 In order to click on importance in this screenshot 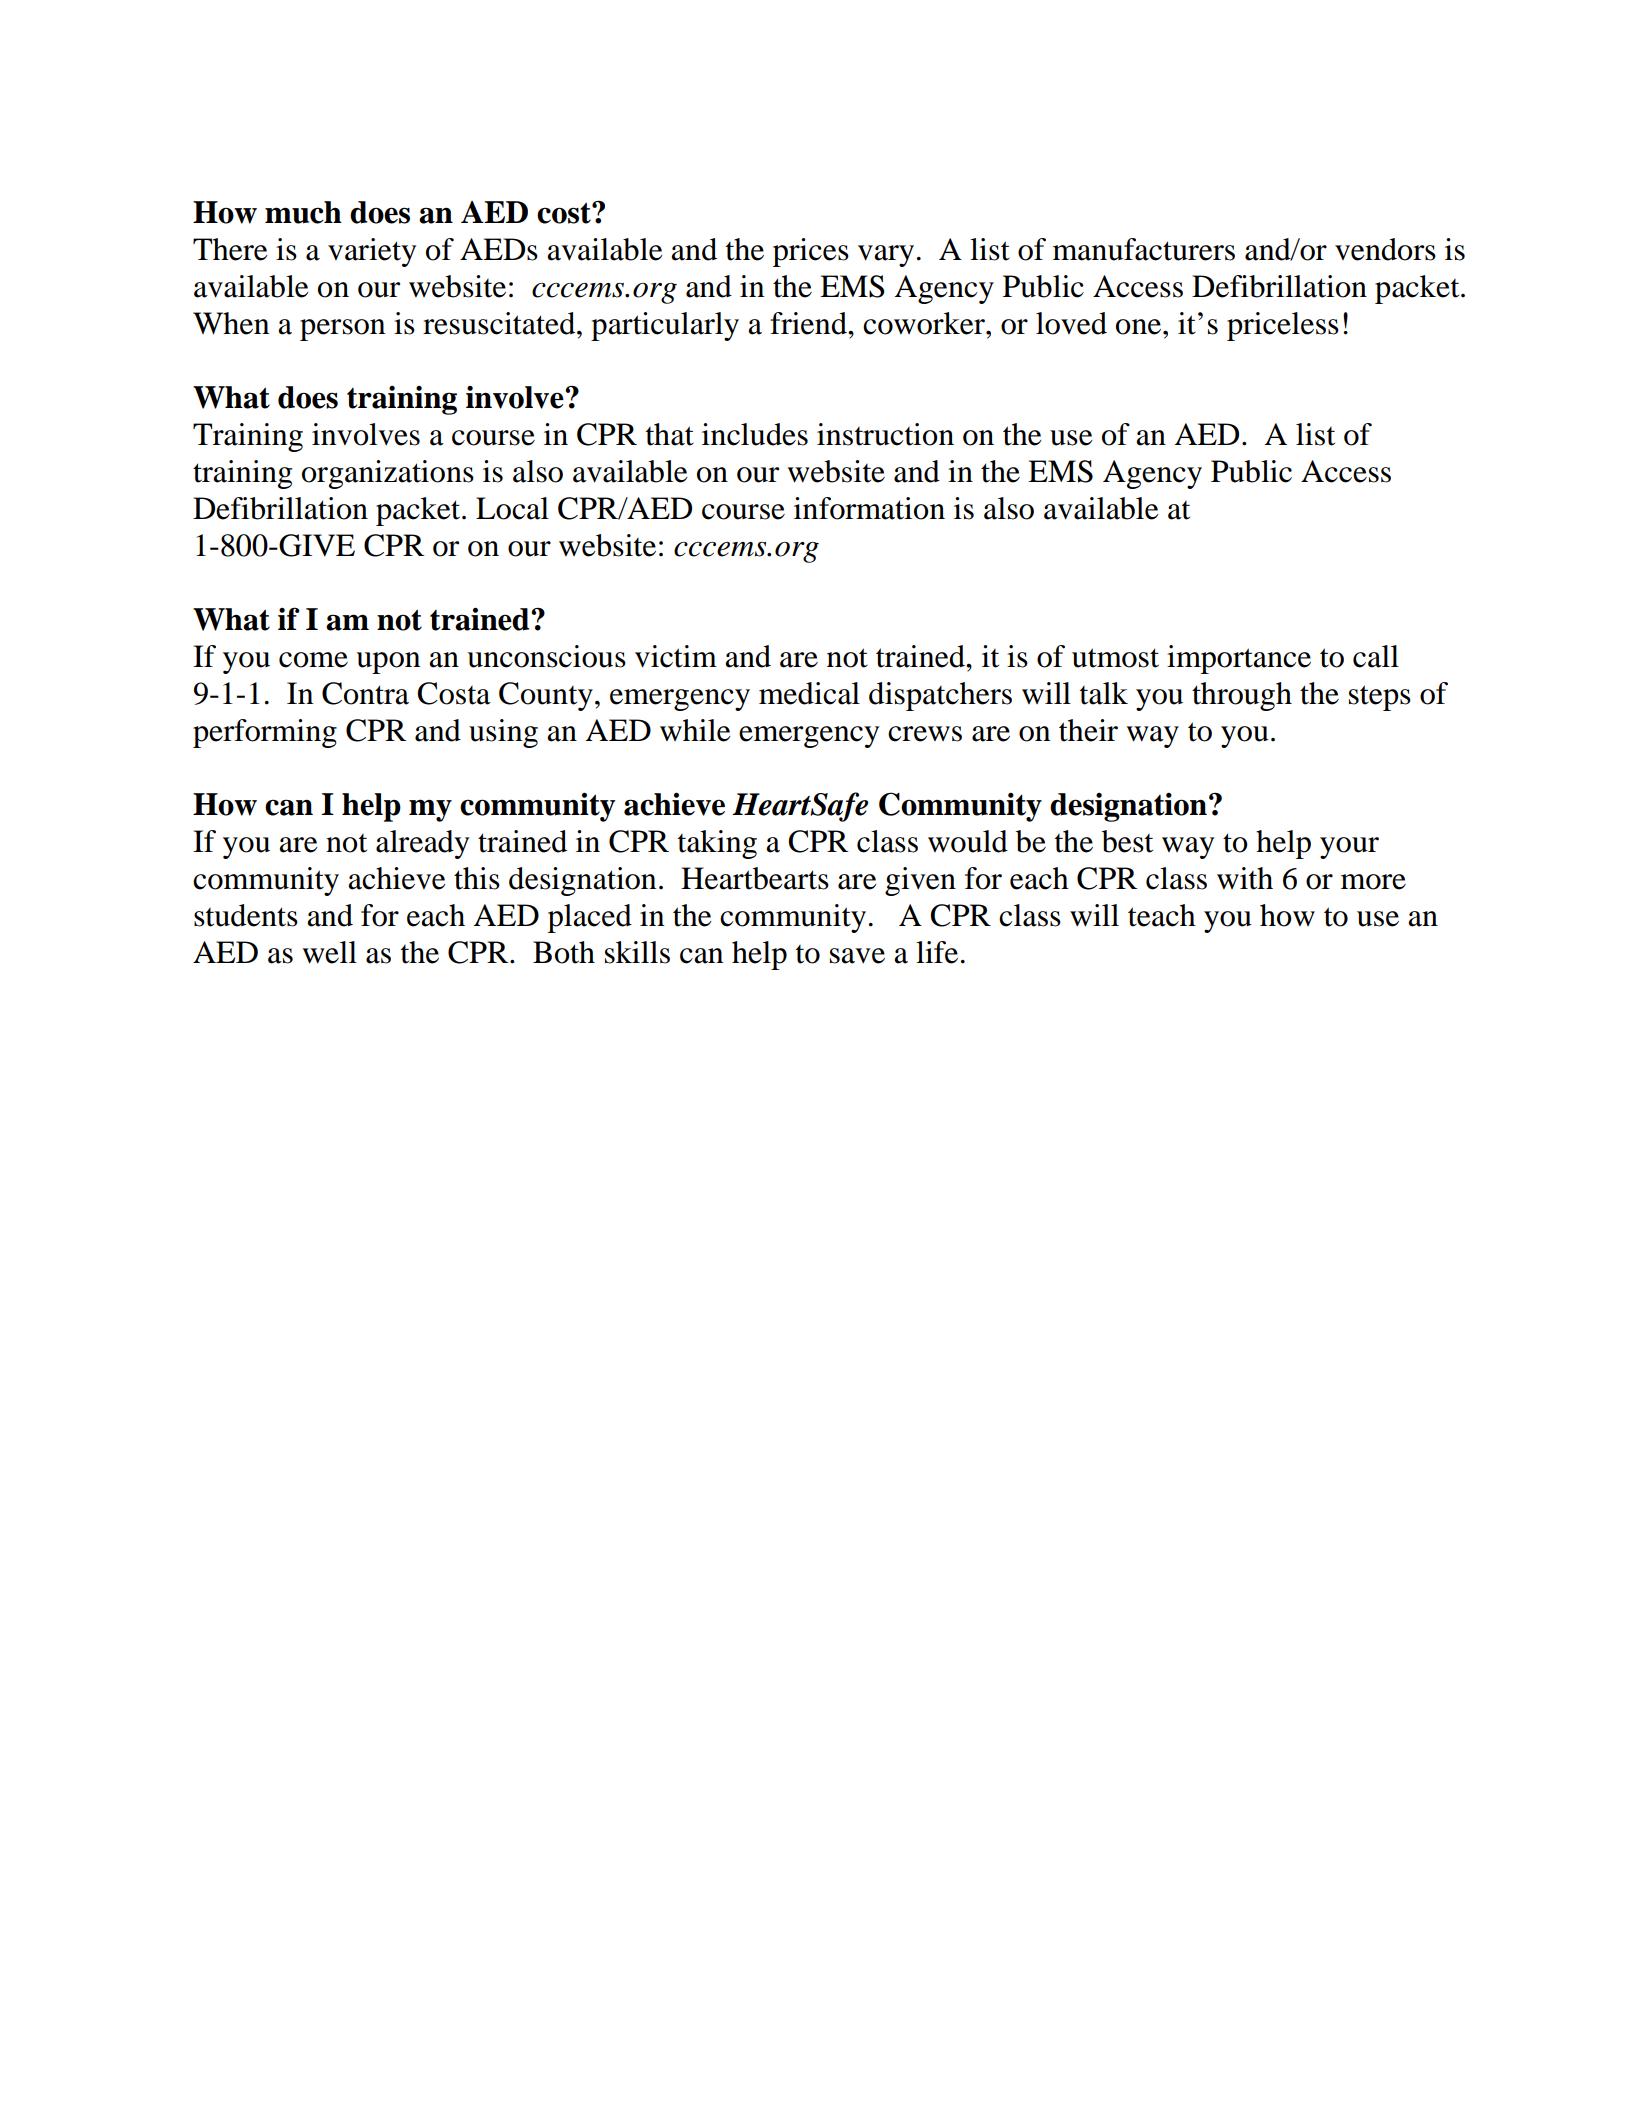, I will do `click(1239, 659)`.
